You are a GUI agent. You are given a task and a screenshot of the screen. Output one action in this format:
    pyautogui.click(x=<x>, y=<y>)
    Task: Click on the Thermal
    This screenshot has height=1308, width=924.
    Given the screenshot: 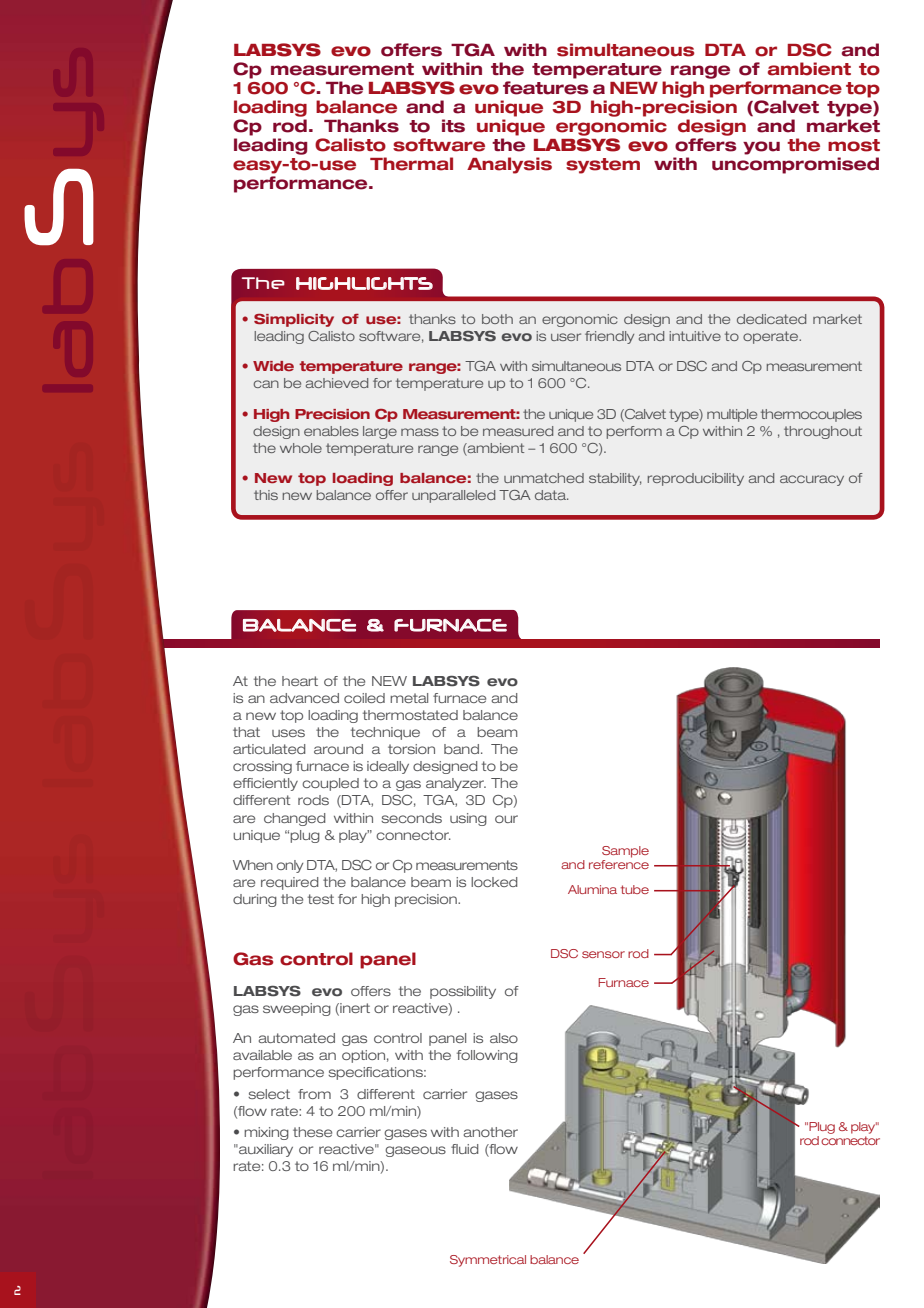 What is the action you would take?
    pyautogui.click(x=411, y=164)
